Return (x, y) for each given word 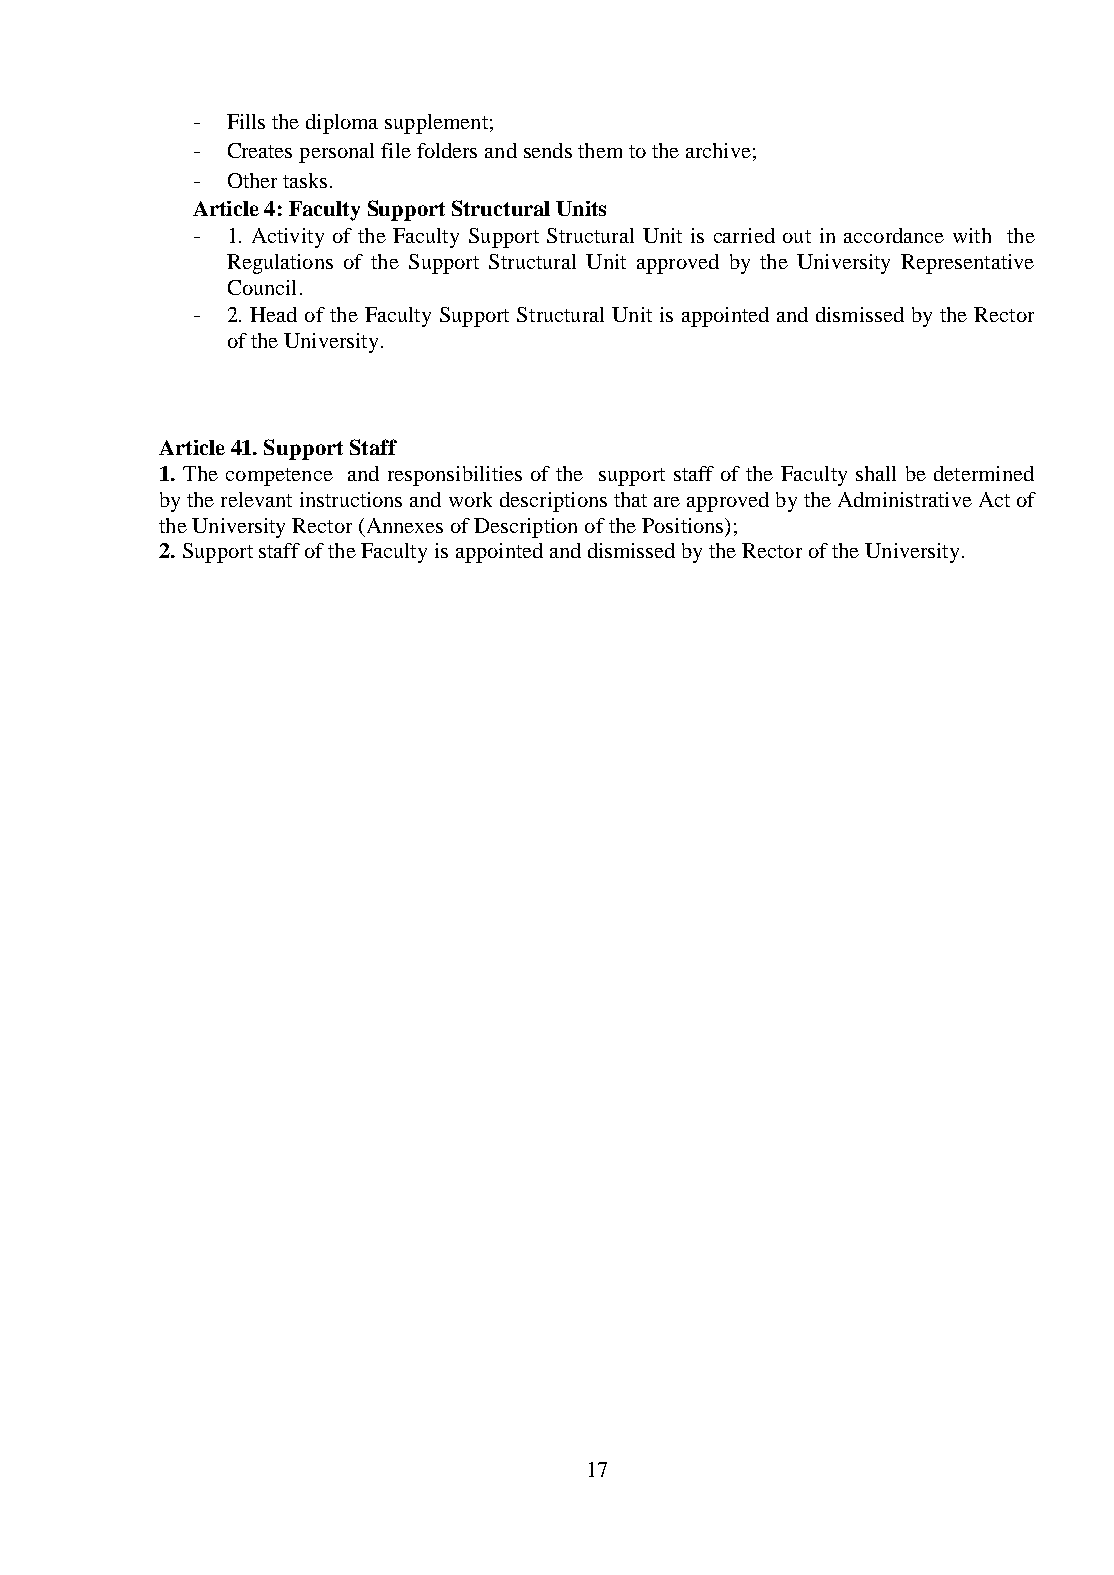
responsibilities (455, 476)
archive (718, 150)
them (600, 150)
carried (744, 235)
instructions (351, 499)
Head (273, 314)
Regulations (280, 264)
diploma (342, 124)
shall (876, 473)
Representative (967, 264)
